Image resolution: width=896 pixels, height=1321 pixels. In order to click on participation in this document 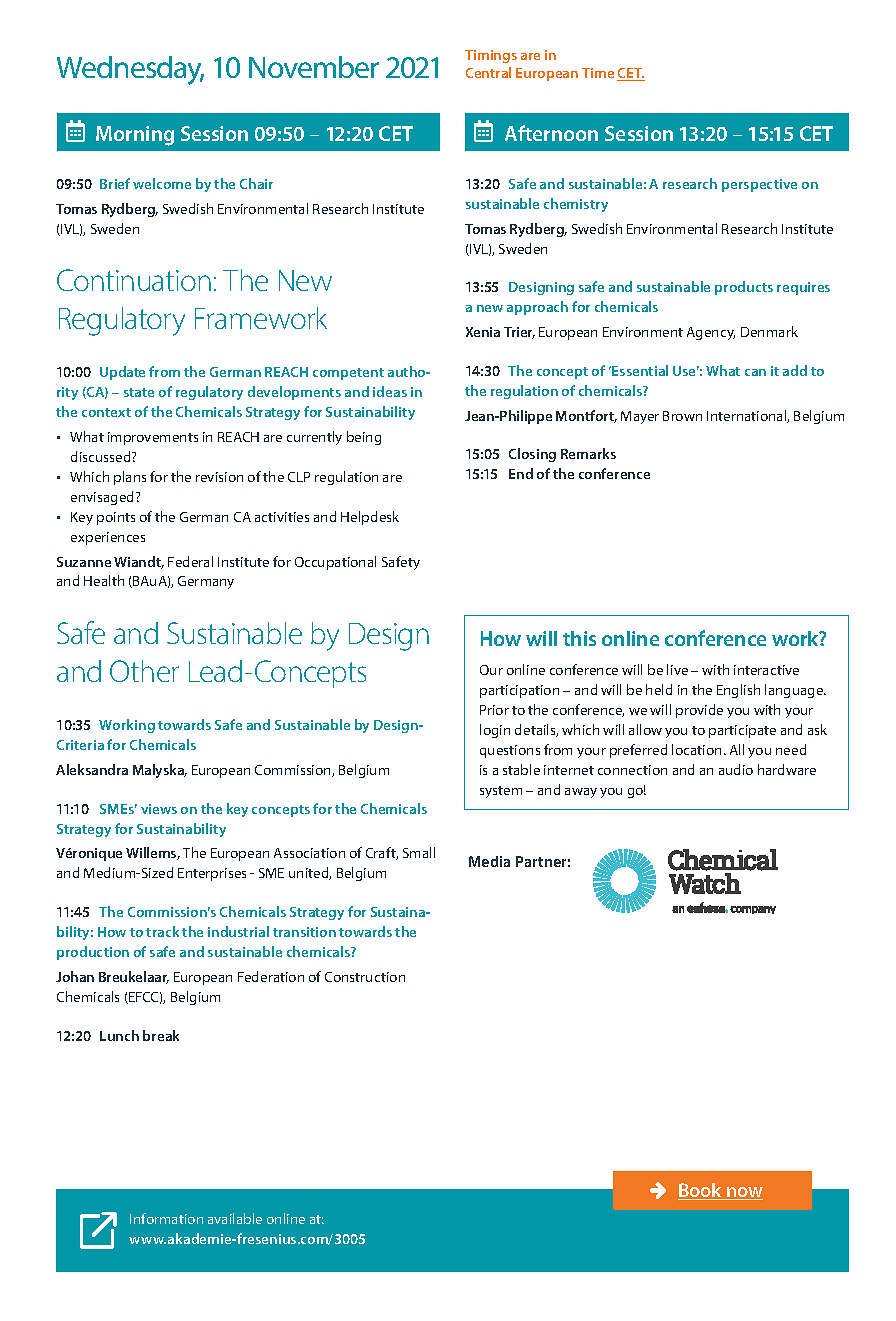, I will do `click(519, 691)`.
